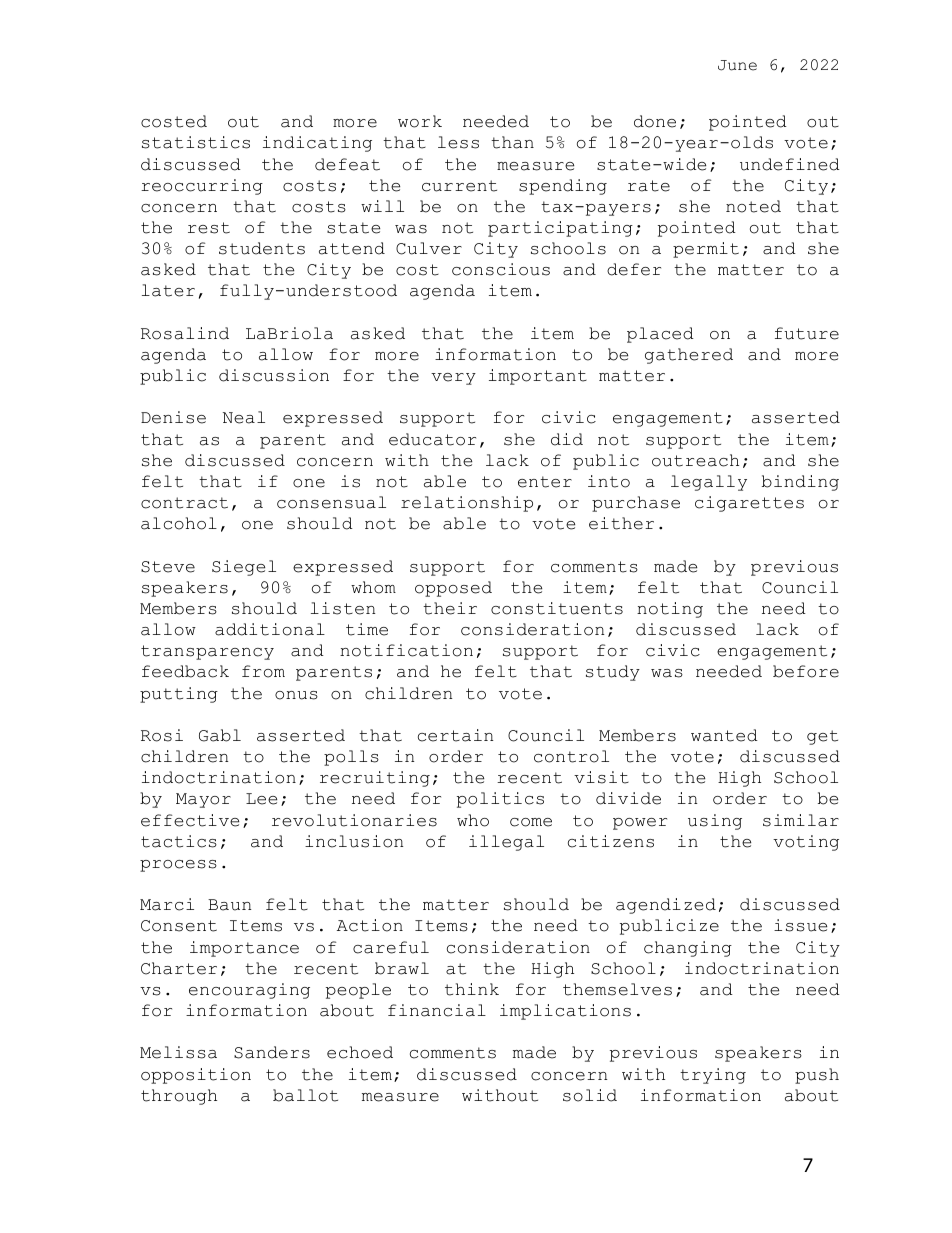 This page has height=1233, width=952. Describe the element at coordinates (261, 799) in the page. I see `Lee` at that location.
